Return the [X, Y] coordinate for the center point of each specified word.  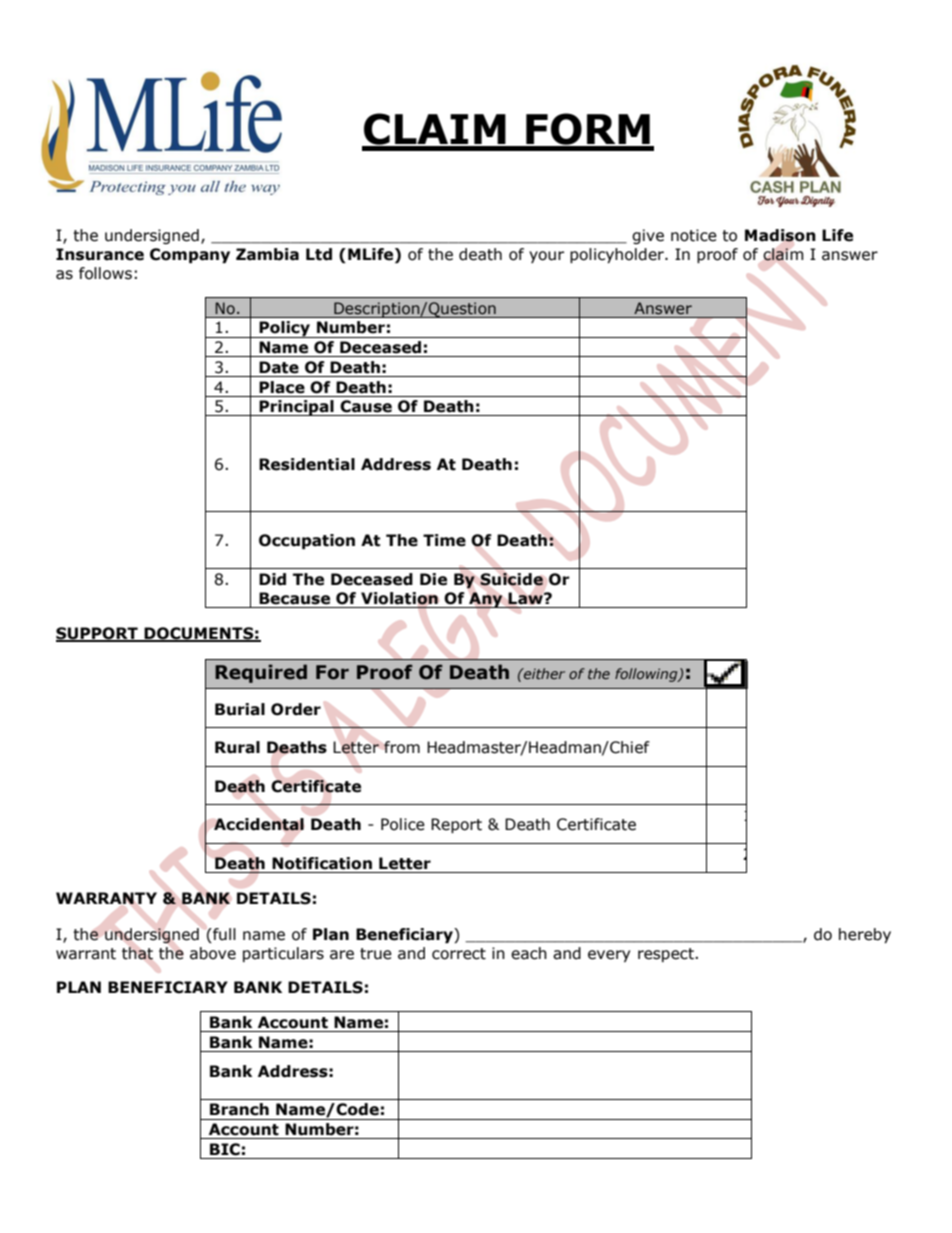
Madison [780, 235]
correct [459, 954]
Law [526, 598]
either [543, 673]
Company [190, 255]
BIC [225, 1149]
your [546, 257]
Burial [240, 709]
